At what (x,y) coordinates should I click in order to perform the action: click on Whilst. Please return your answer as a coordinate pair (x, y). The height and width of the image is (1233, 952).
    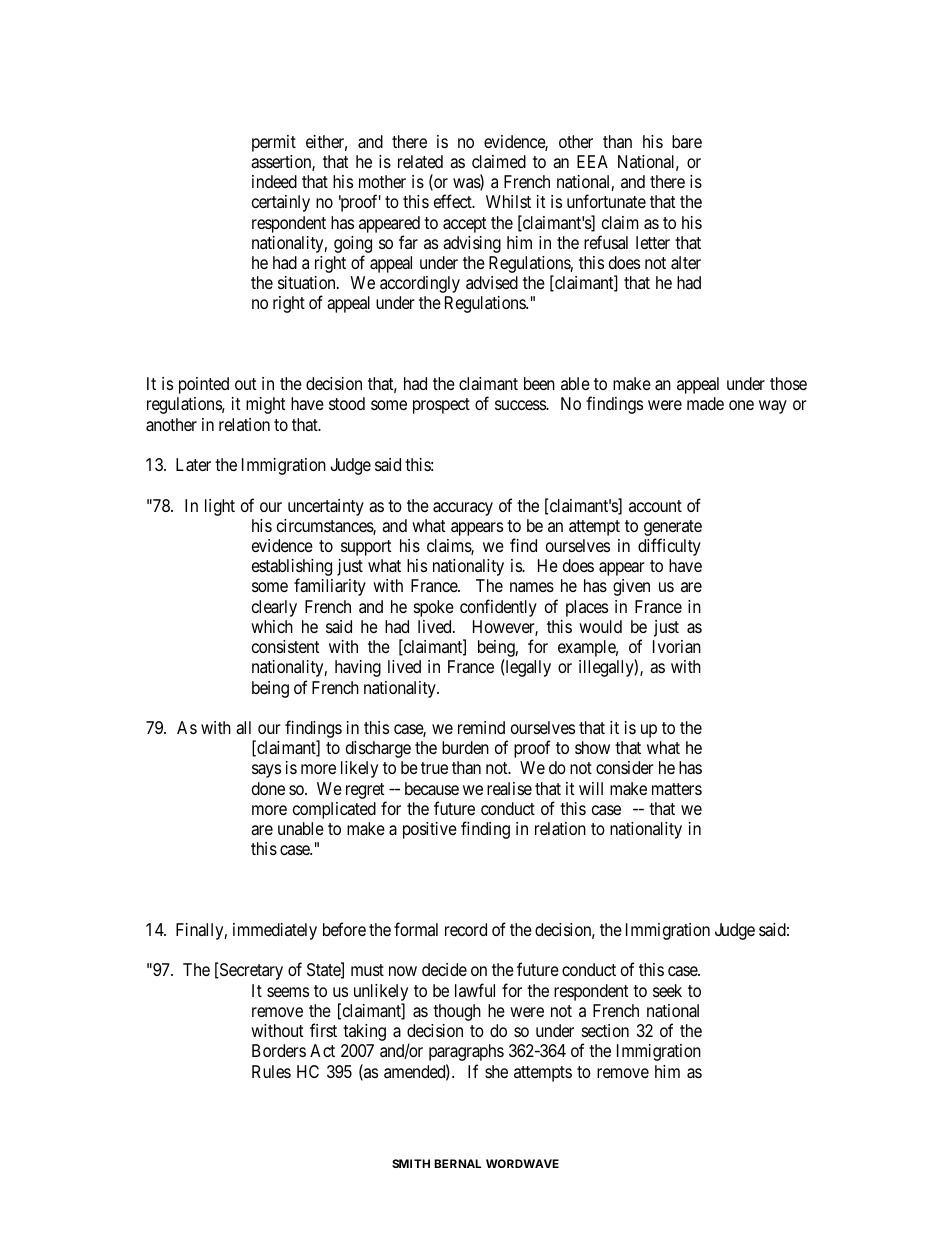
    Looking at the image, I should click on (508, 201).
